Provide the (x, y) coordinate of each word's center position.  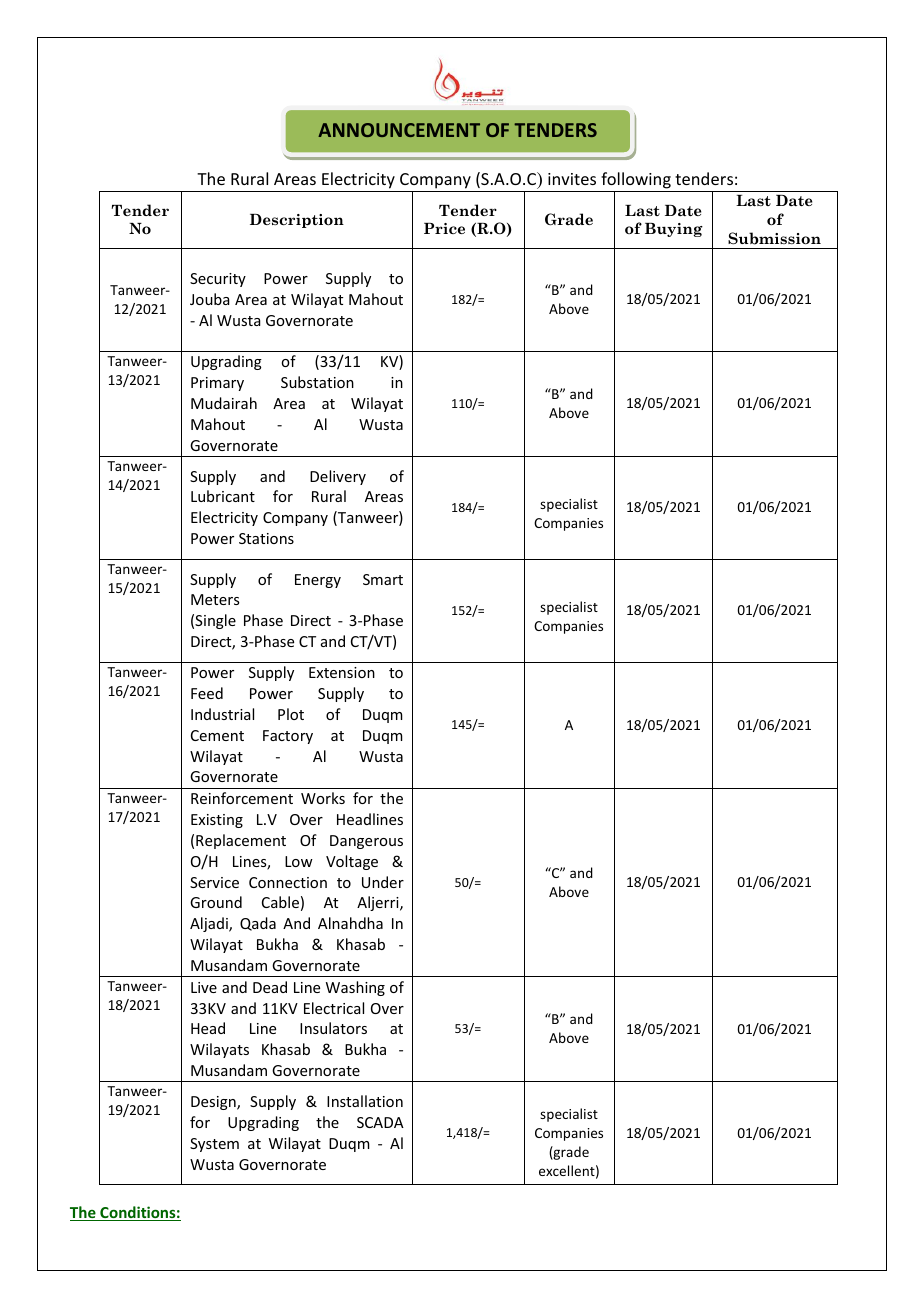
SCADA (380, 1122)
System (214, 1145)
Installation (365, 1101)
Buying (674, 230)
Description (297, 221)
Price (444, 228)
